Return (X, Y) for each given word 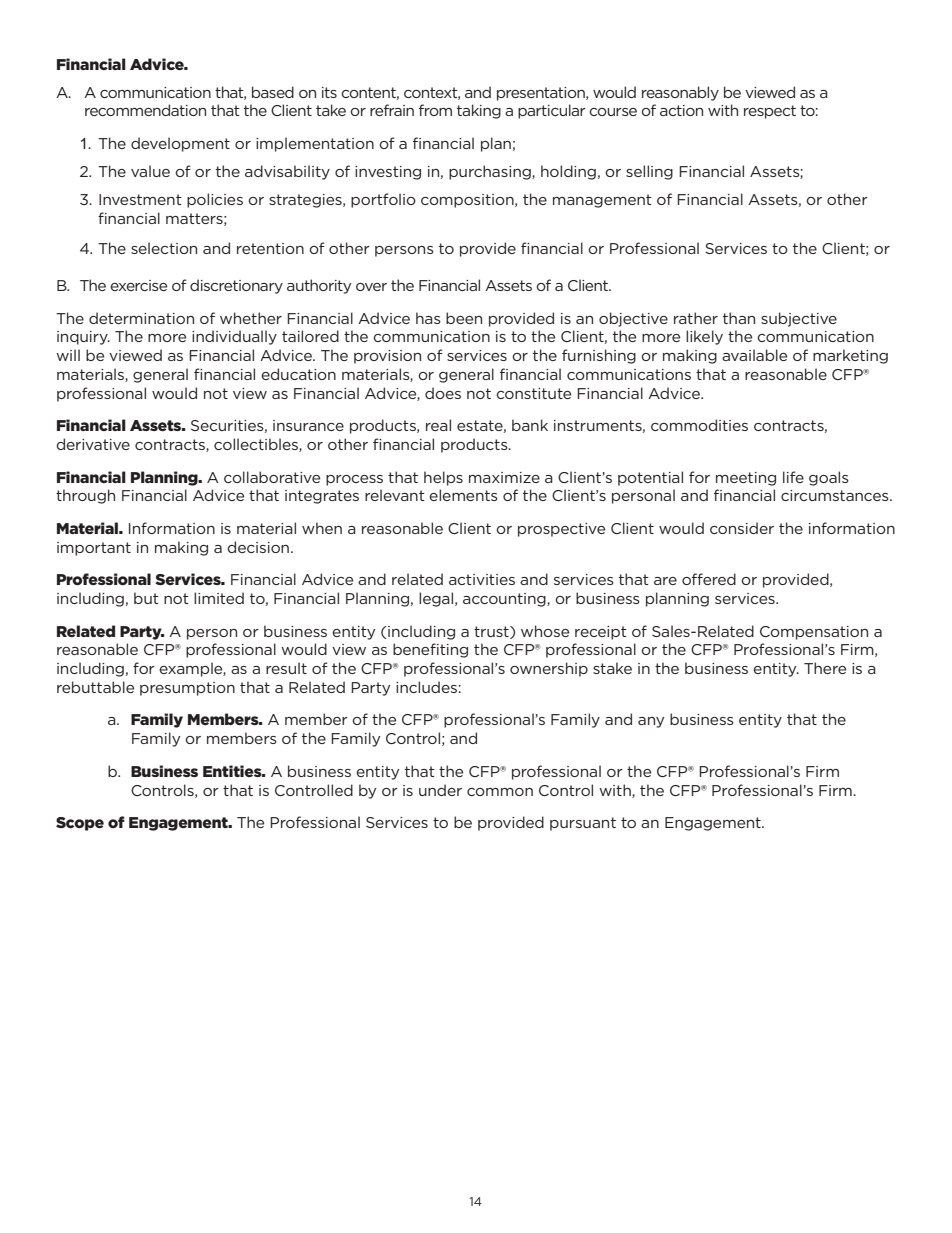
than (739, 318)
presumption (187, 689)
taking (479, 111)
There (825, 668)
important (94, 549)
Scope (80, 824)
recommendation (145, 110)
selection (164, 248)
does (443, 393)
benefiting (430, 650)
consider (742, 528)
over (371, 287)
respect (770, 112)
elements (463, 495)
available (754, 355)
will (68, 355)
